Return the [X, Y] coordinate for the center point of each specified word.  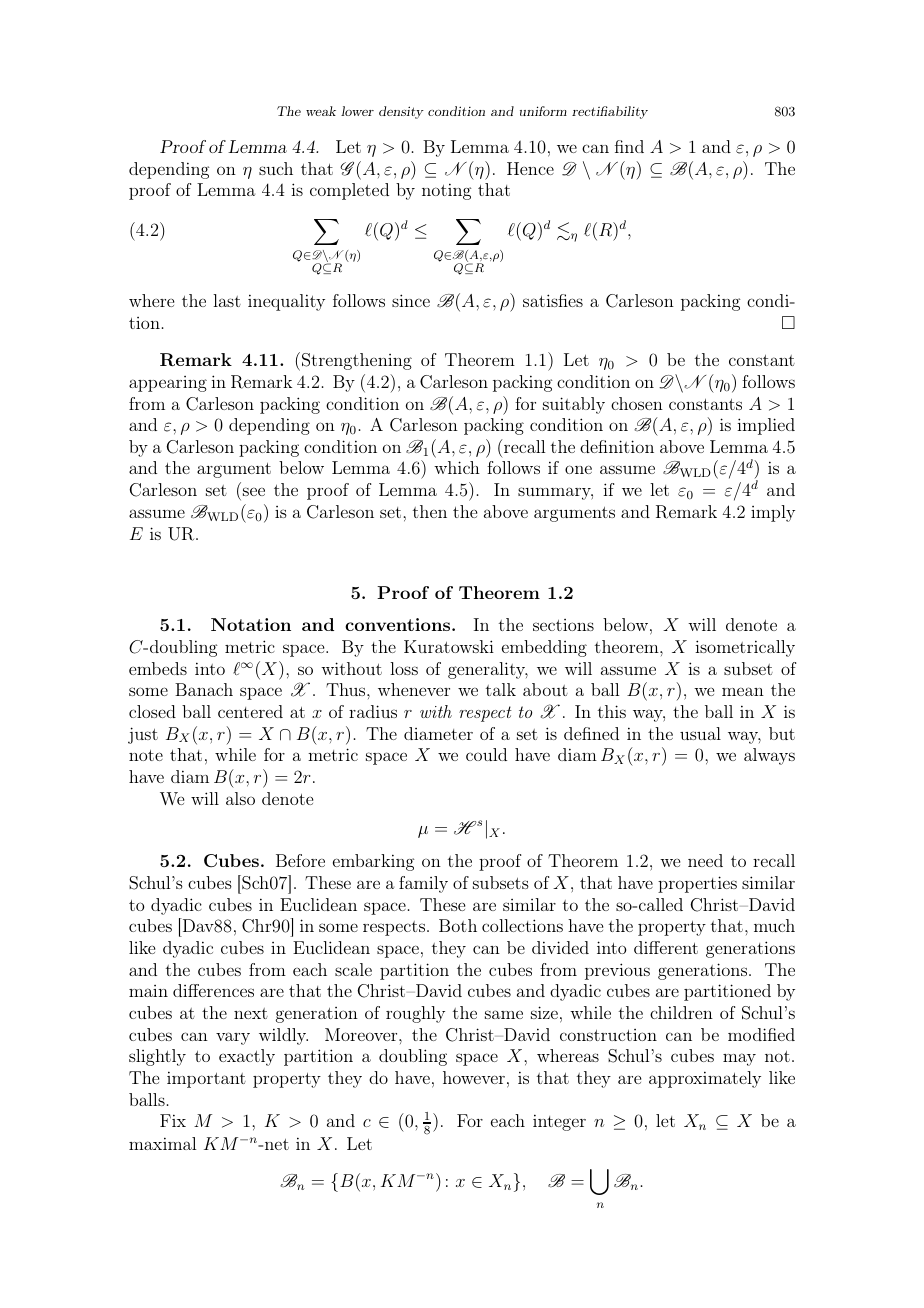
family [423, 884]
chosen [637, 403]
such [276, 168]
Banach [204, 689]
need [705, 860]
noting [446, 191]
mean [743, 691]
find [629, 146]
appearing [168, 384]
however [474, 1077]
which [457, 467]
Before [300, 860]
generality [488, 670]
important [206, 1079]
